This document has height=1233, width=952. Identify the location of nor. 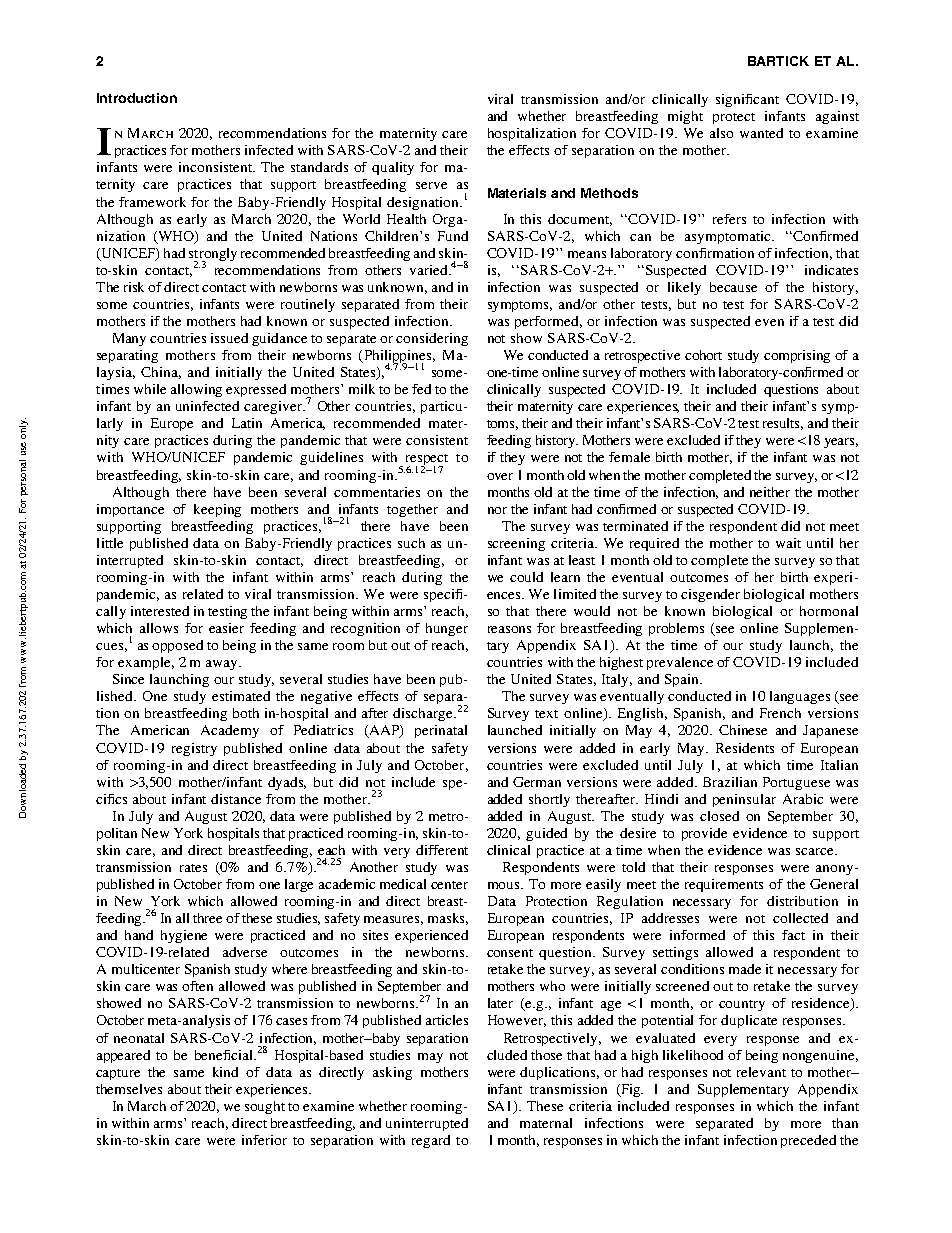
(497, 510).
